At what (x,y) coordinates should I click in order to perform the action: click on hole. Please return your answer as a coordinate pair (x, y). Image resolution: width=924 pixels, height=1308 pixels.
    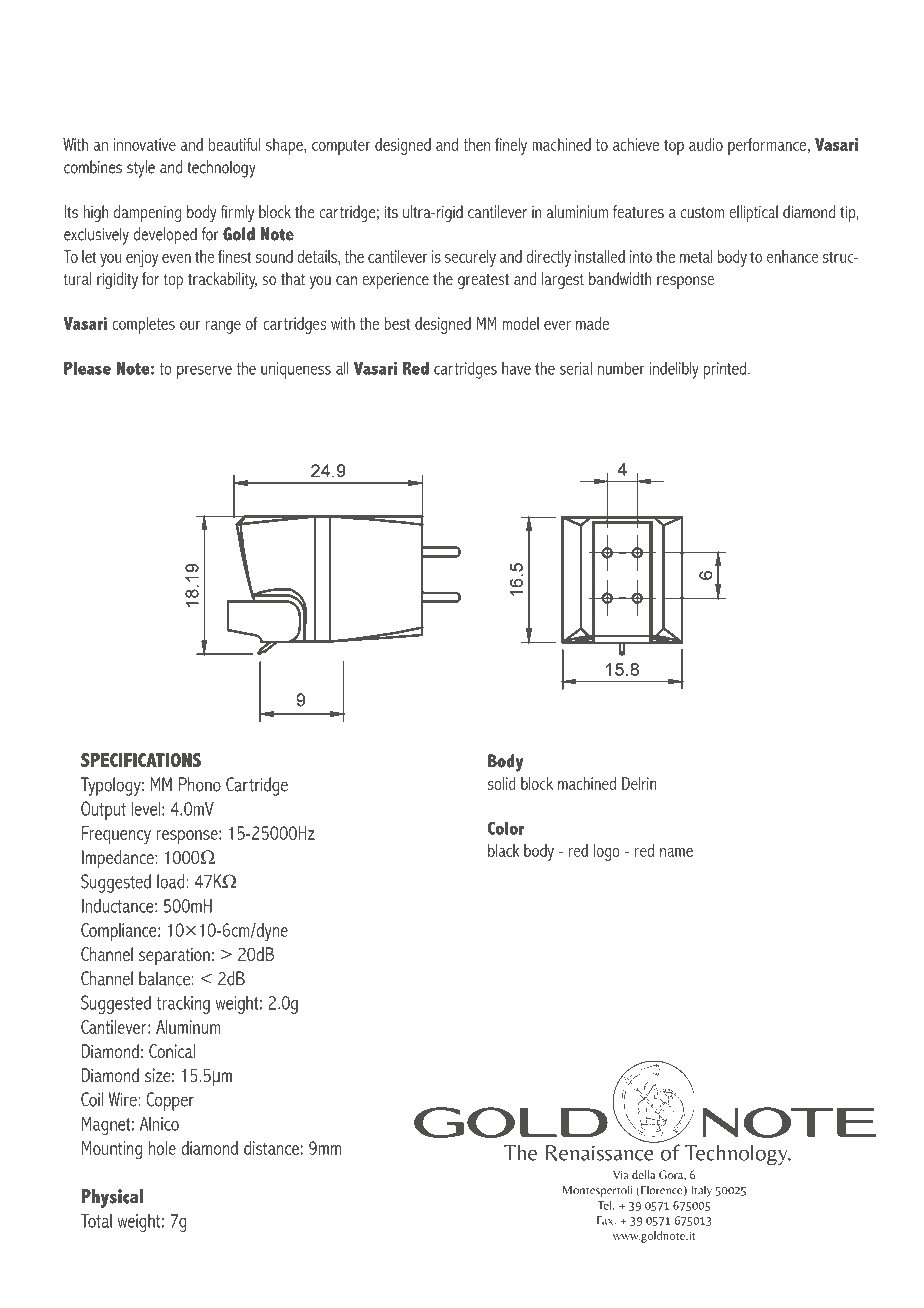
    Looking at the image, I should click on (162, 1148).
